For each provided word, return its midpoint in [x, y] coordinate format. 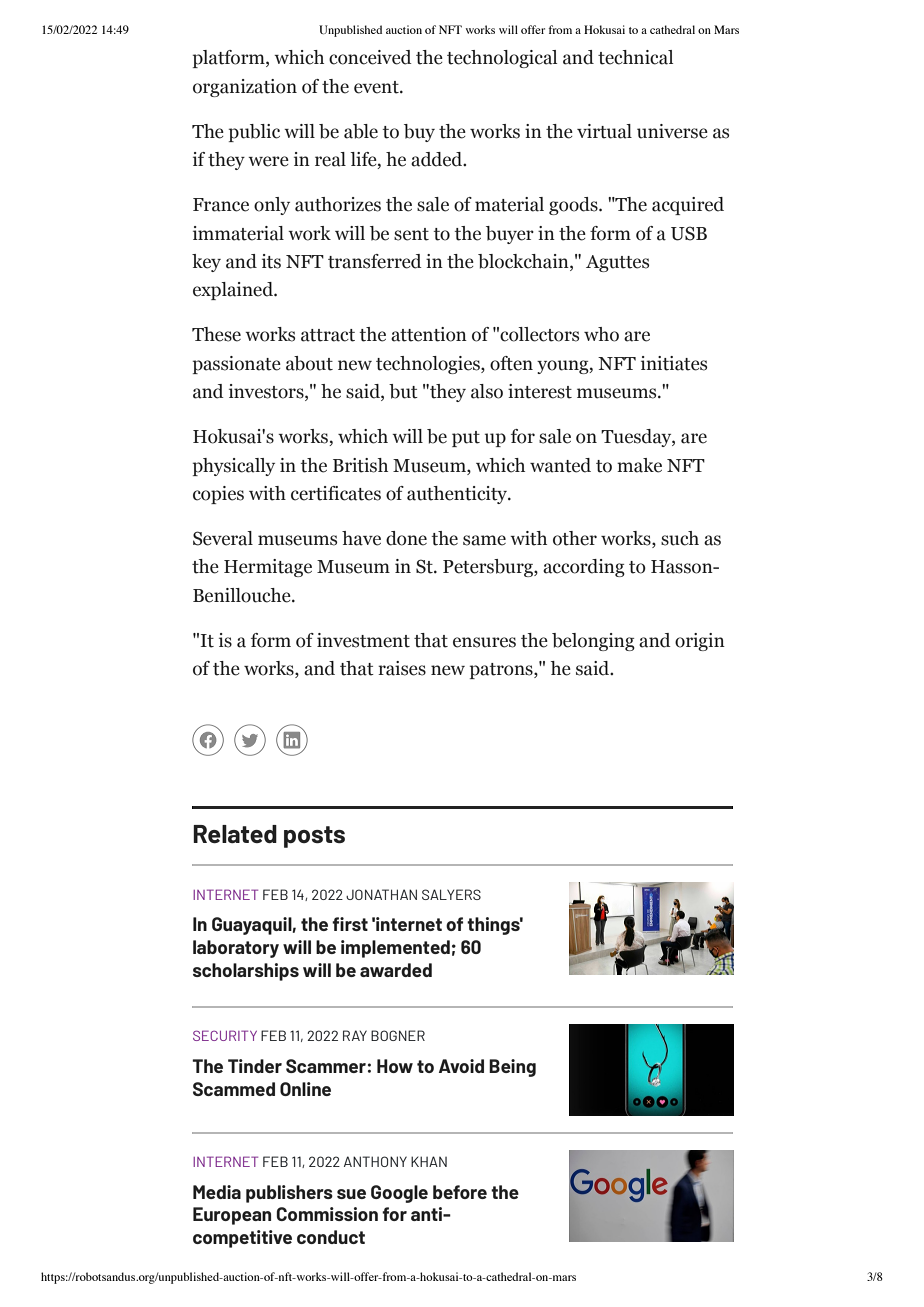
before [460, 1192]
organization [245, 88]
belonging [593, 642]
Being [512, 1068]
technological [502, 59]
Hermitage [268, 568]
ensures [484, 642]
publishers [289, 1194]
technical [635, 57]
